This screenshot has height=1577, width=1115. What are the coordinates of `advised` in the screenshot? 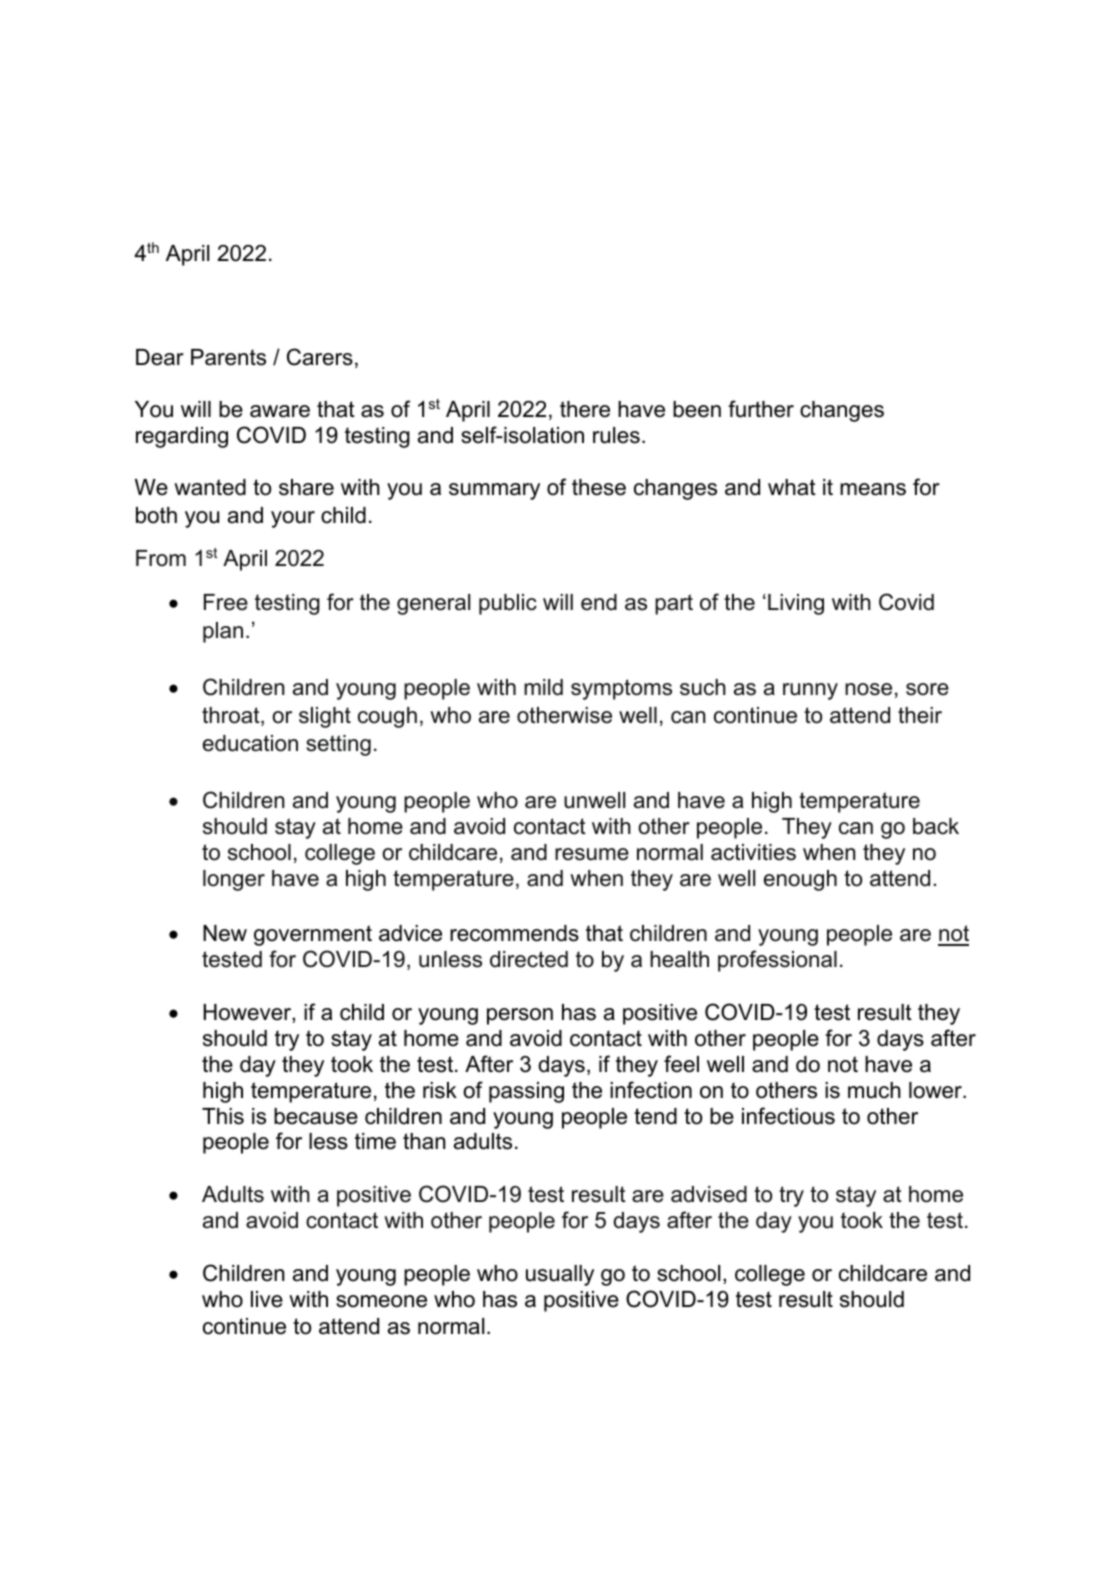 It's located at (709, 1194).
